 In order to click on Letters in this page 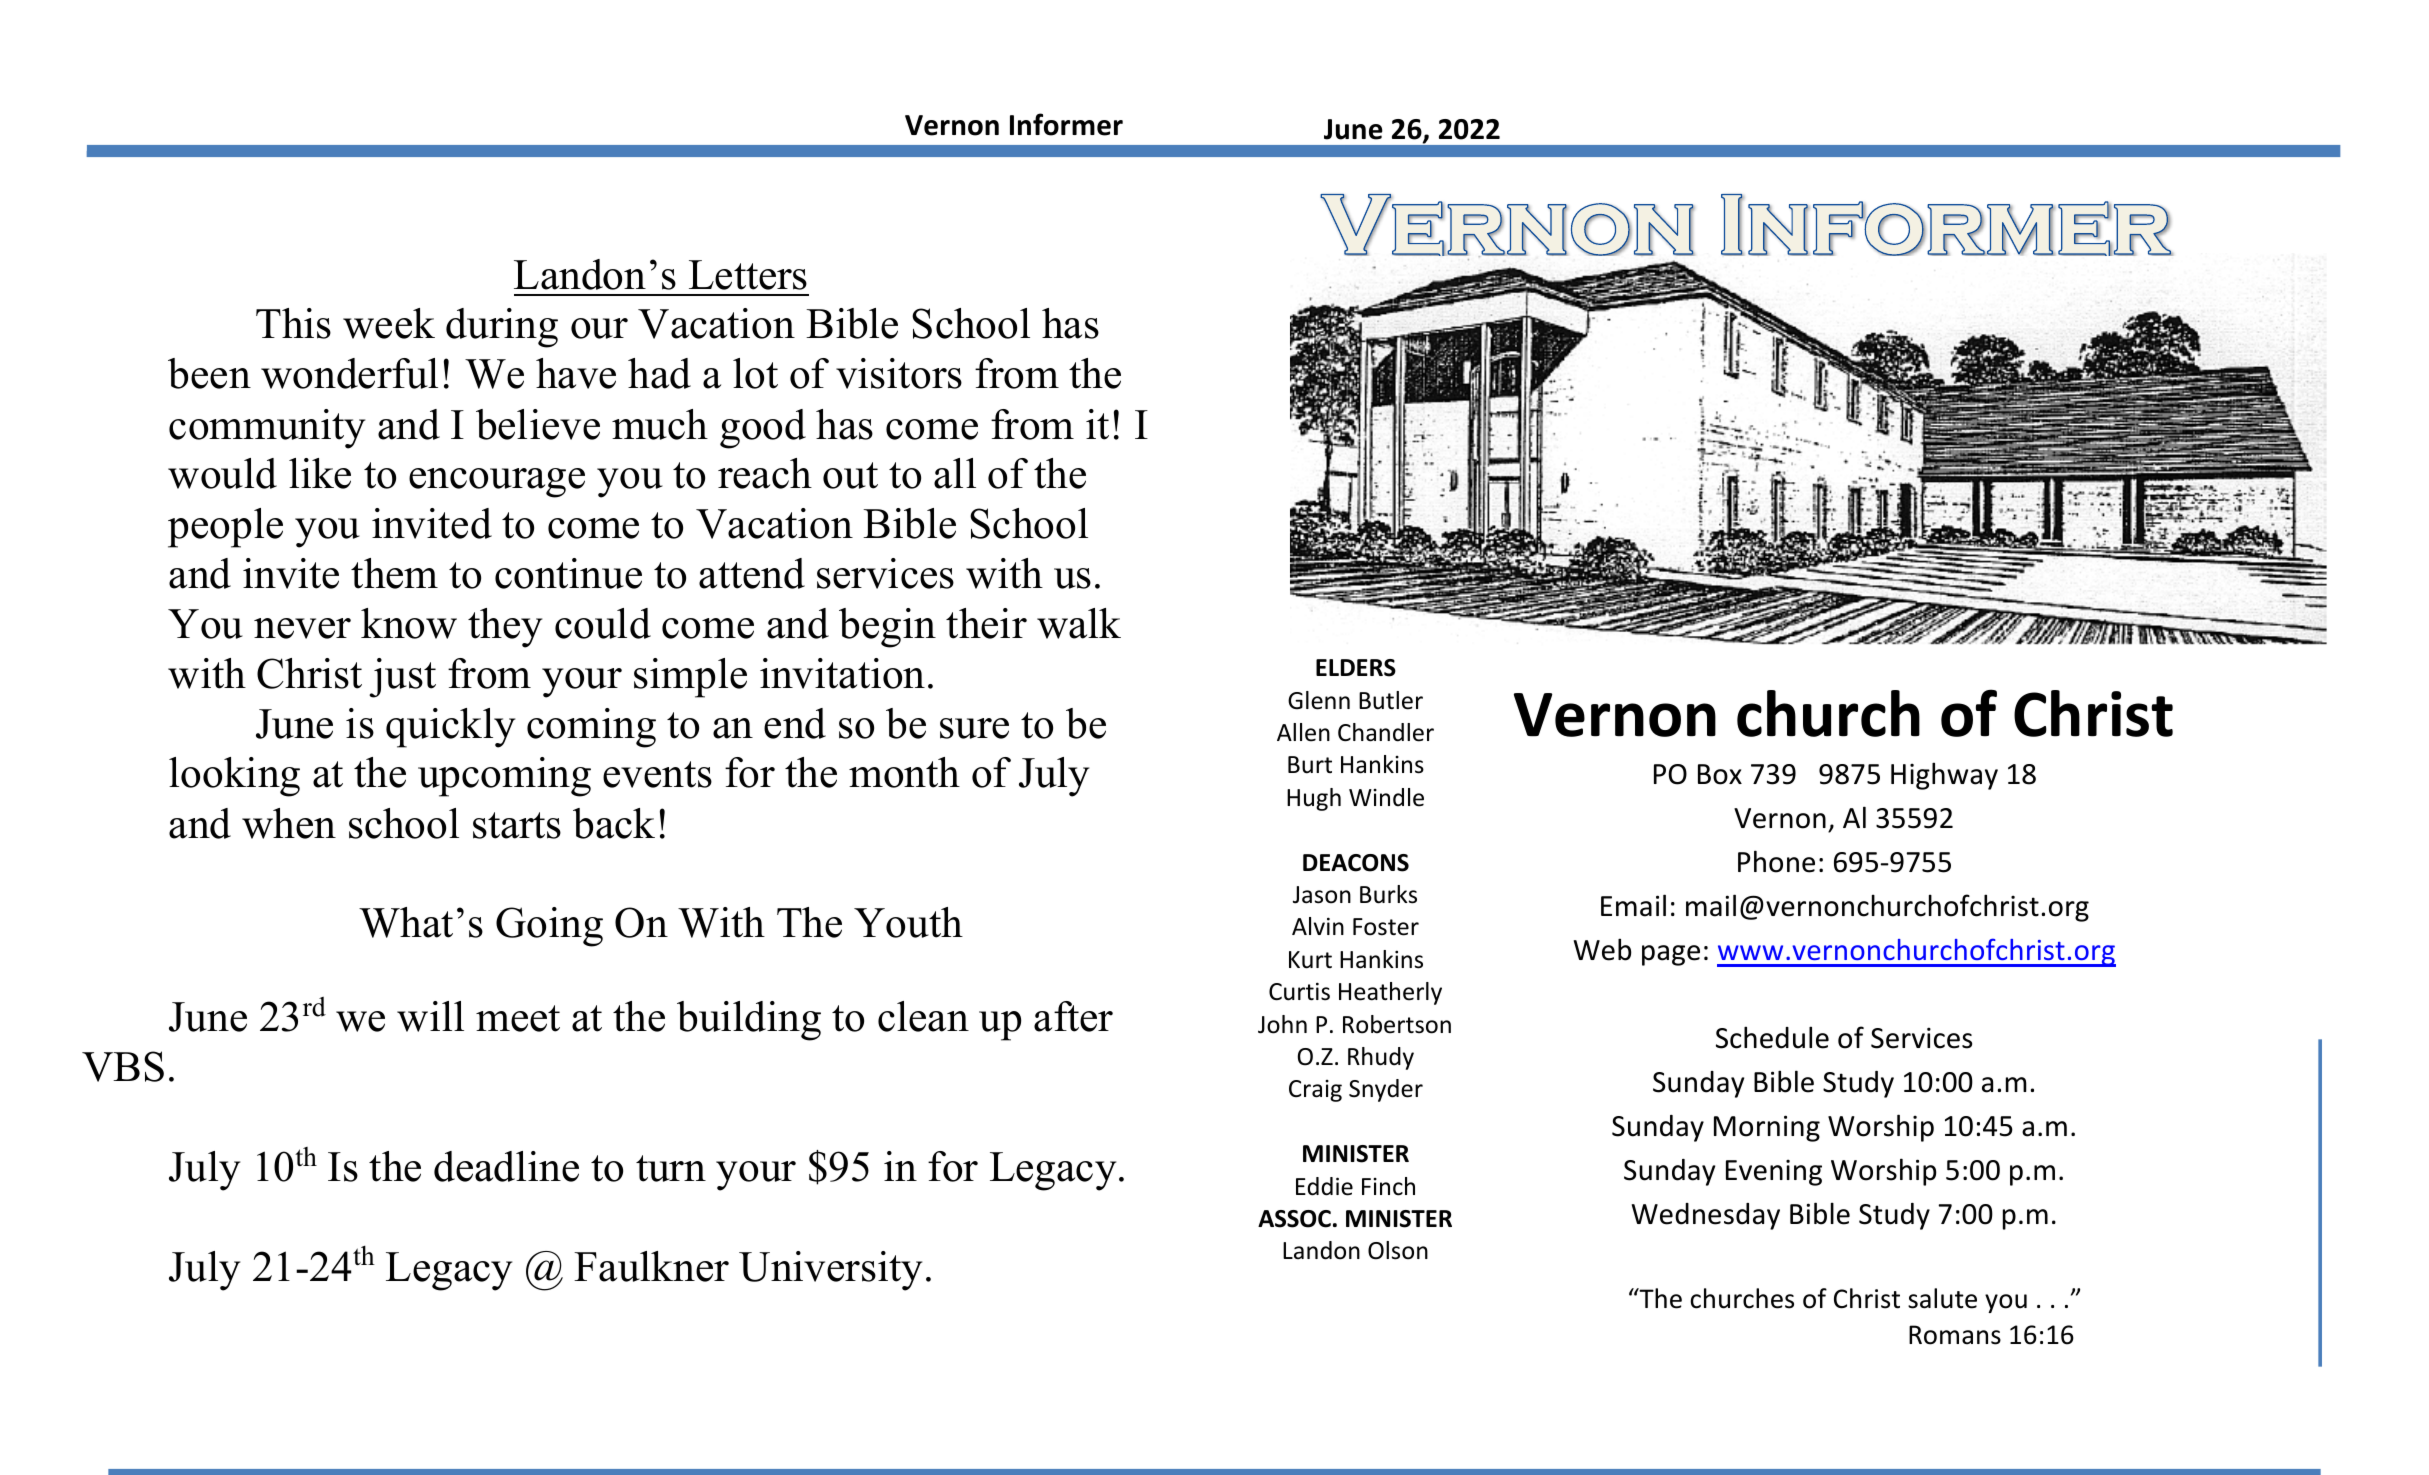, I will do `click(748, 275)`.
